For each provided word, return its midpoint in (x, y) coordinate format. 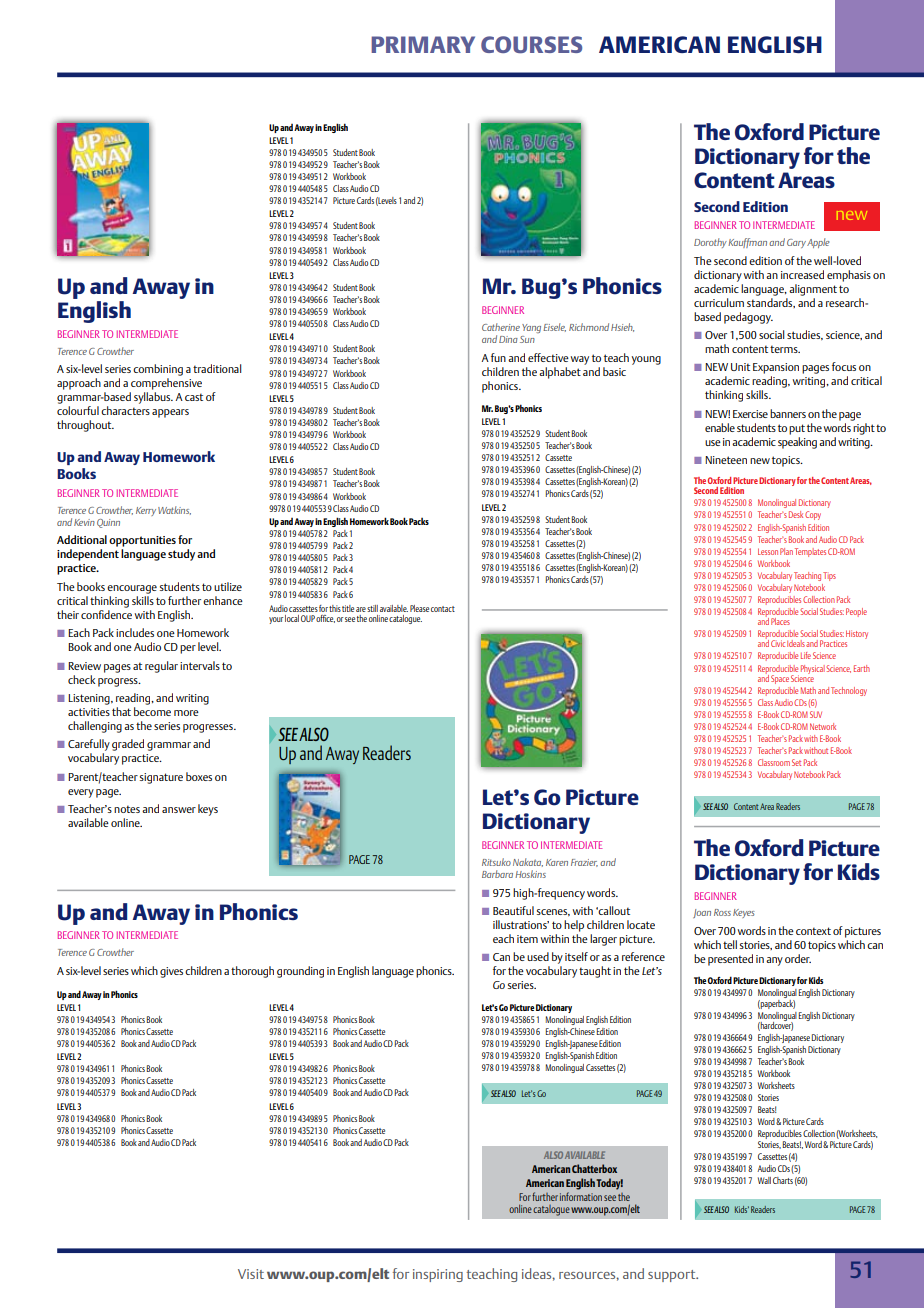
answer (179, 810)
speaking (797, 443)
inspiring (438, 1275)
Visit (251, 1274)
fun (498, 357)
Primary (423, 44)
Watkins (174, 510)
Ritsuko (496, 862)
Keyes (744, 913)
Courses (531, 45)
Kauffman (747, 243)
